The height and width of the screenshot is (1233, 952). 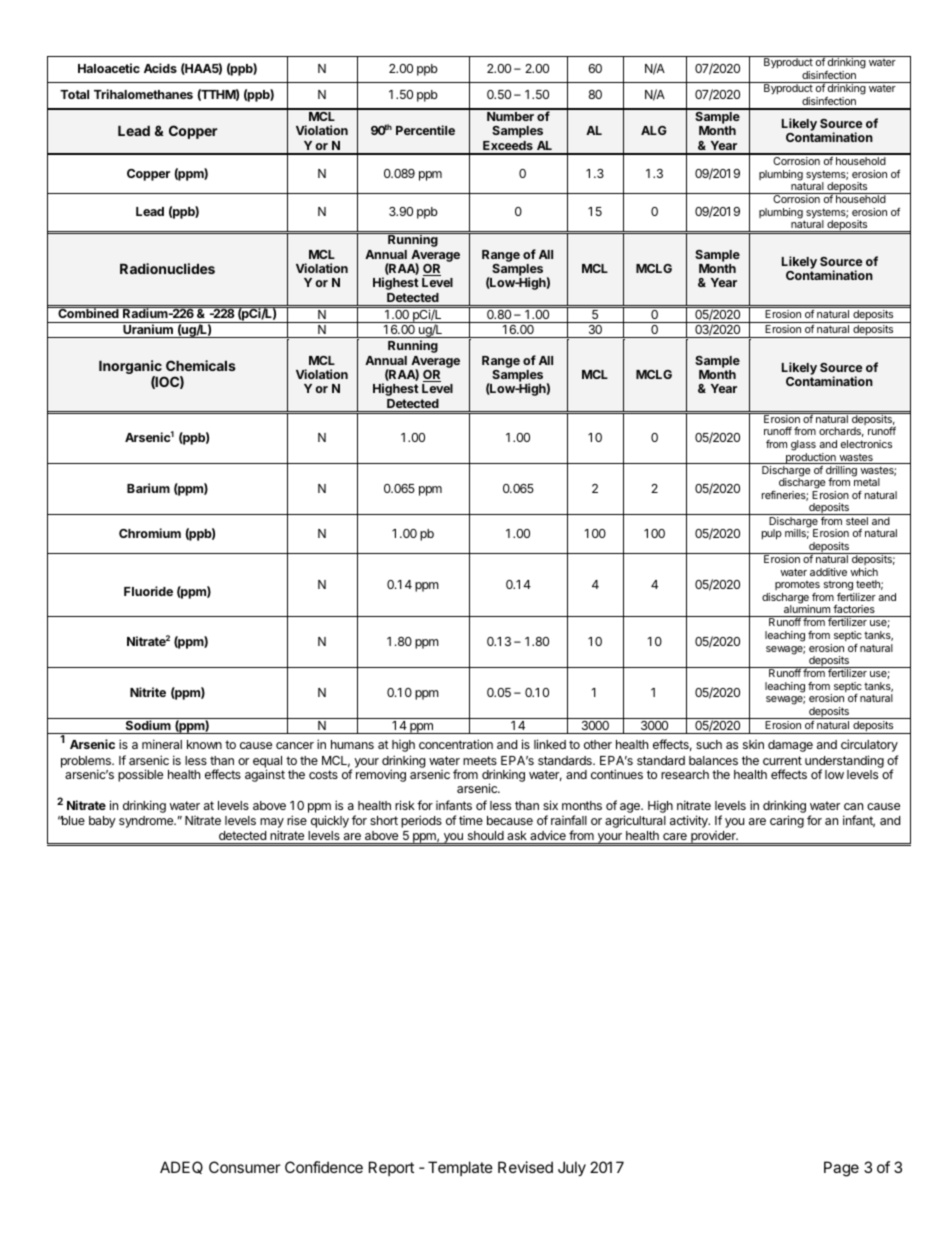 I want to click on glass, so click(x=803, y=445).
